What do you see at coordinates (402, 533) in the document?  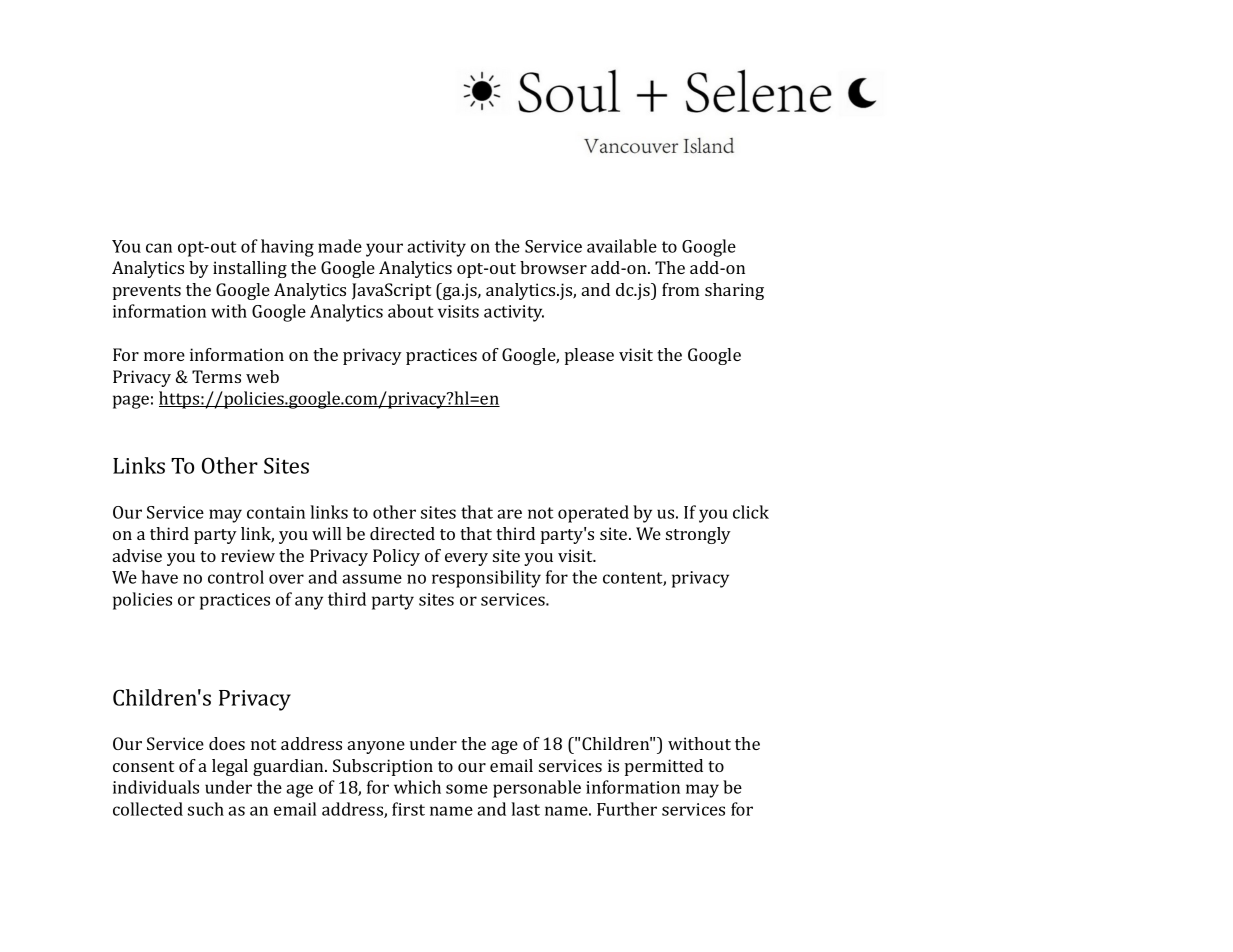 I see `directed` at bounding box center [402, 533].
